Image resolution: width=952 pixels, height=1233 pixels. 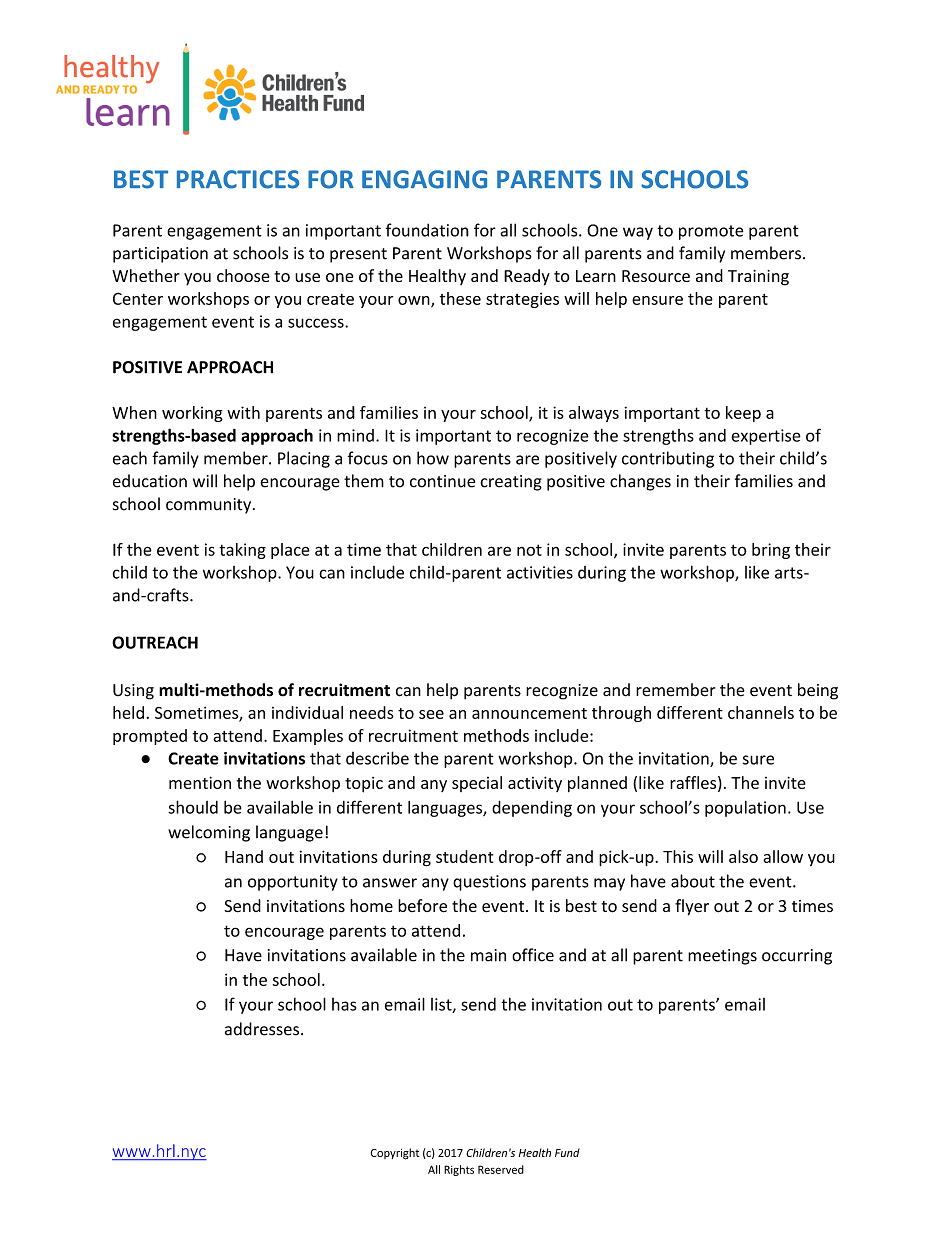 I want to click on working, so click(x=192, y=414).
